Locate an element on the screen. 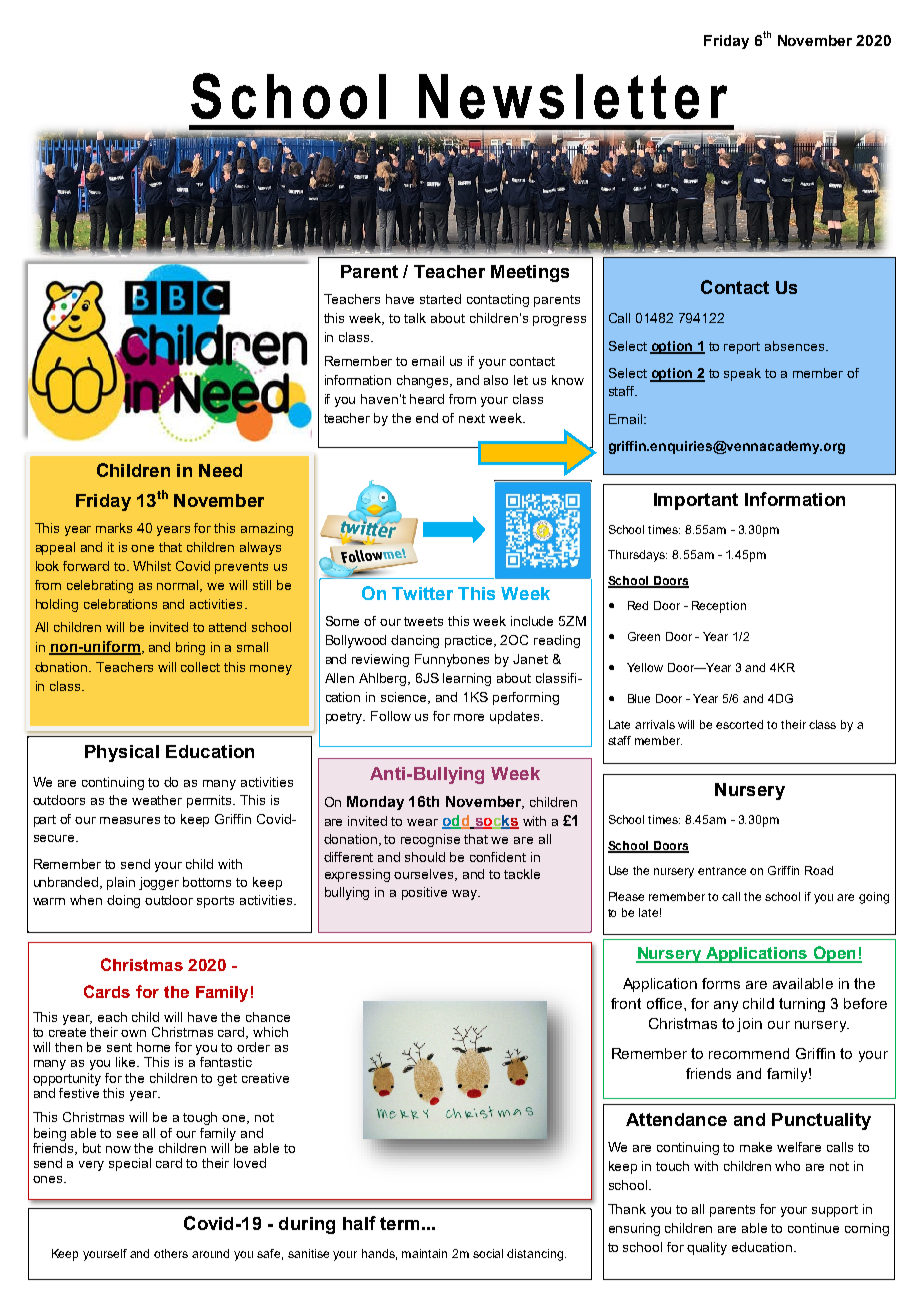 Image resolution: width=924 pixels, height=1308 pixels. talk is located at coordinates (415, 318).
